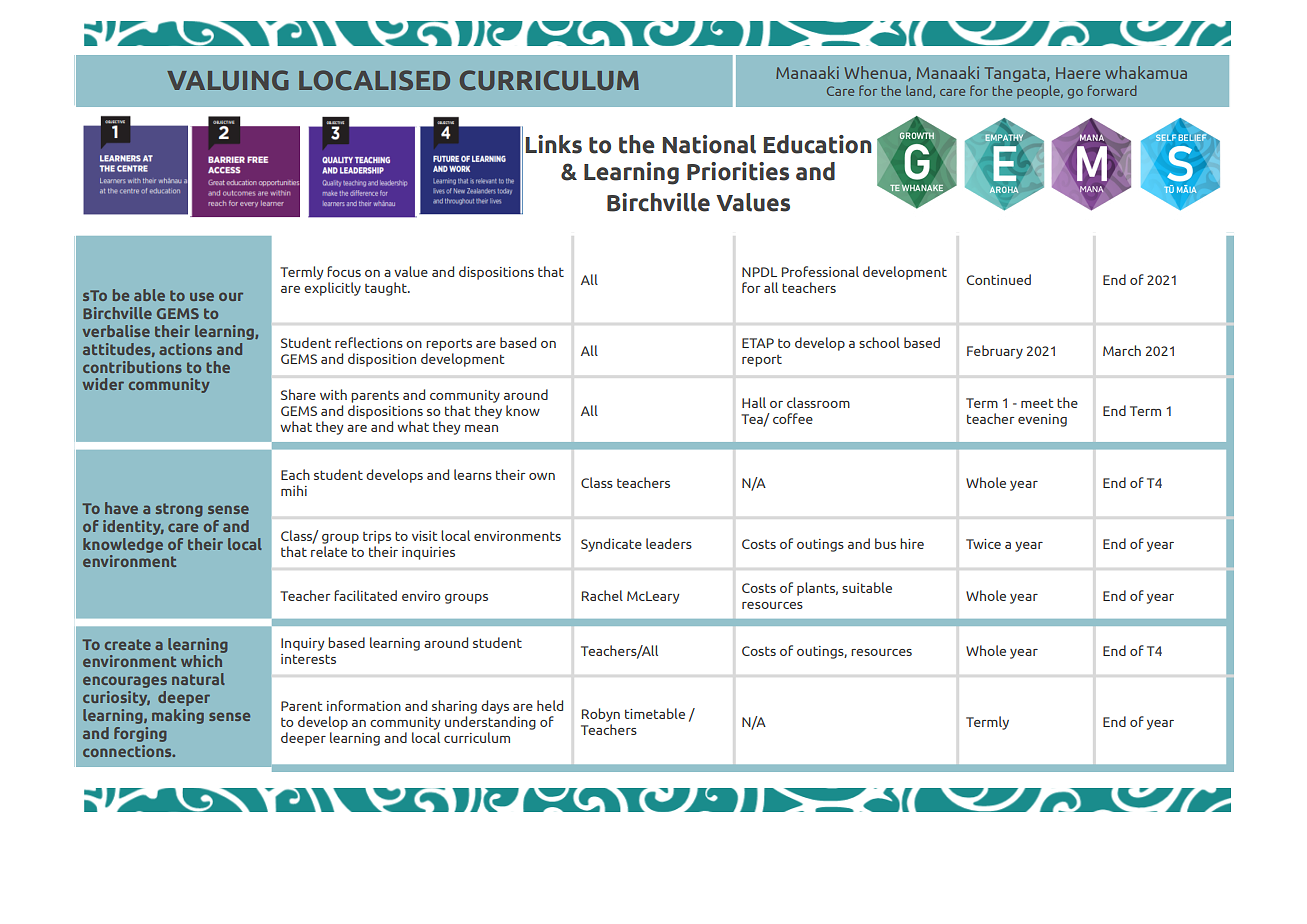 The image size is (1307, 924). Describe the element at coordinates (1037, 403) in the screenshot. I see `meet` at that location.
